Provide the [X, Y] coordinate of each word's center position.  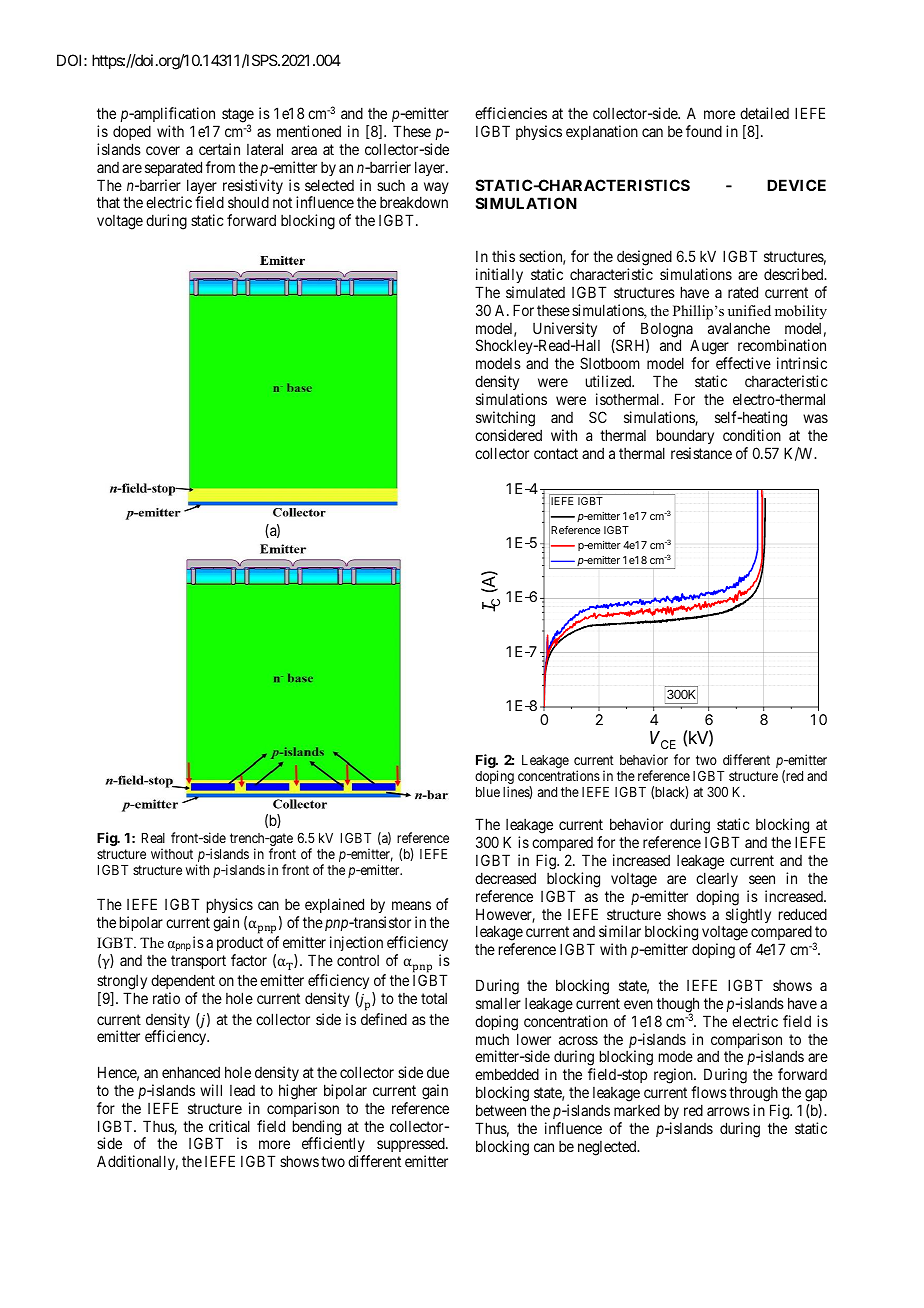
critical [229, 1126]
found [704, 131]
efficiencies [511, 113]
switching [505, 419]
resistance [701, 453]
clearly [717, 879]
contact [556, 453]
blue [488, 792]
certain [219, 149]
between [501, 1110]
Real [153, 838]
